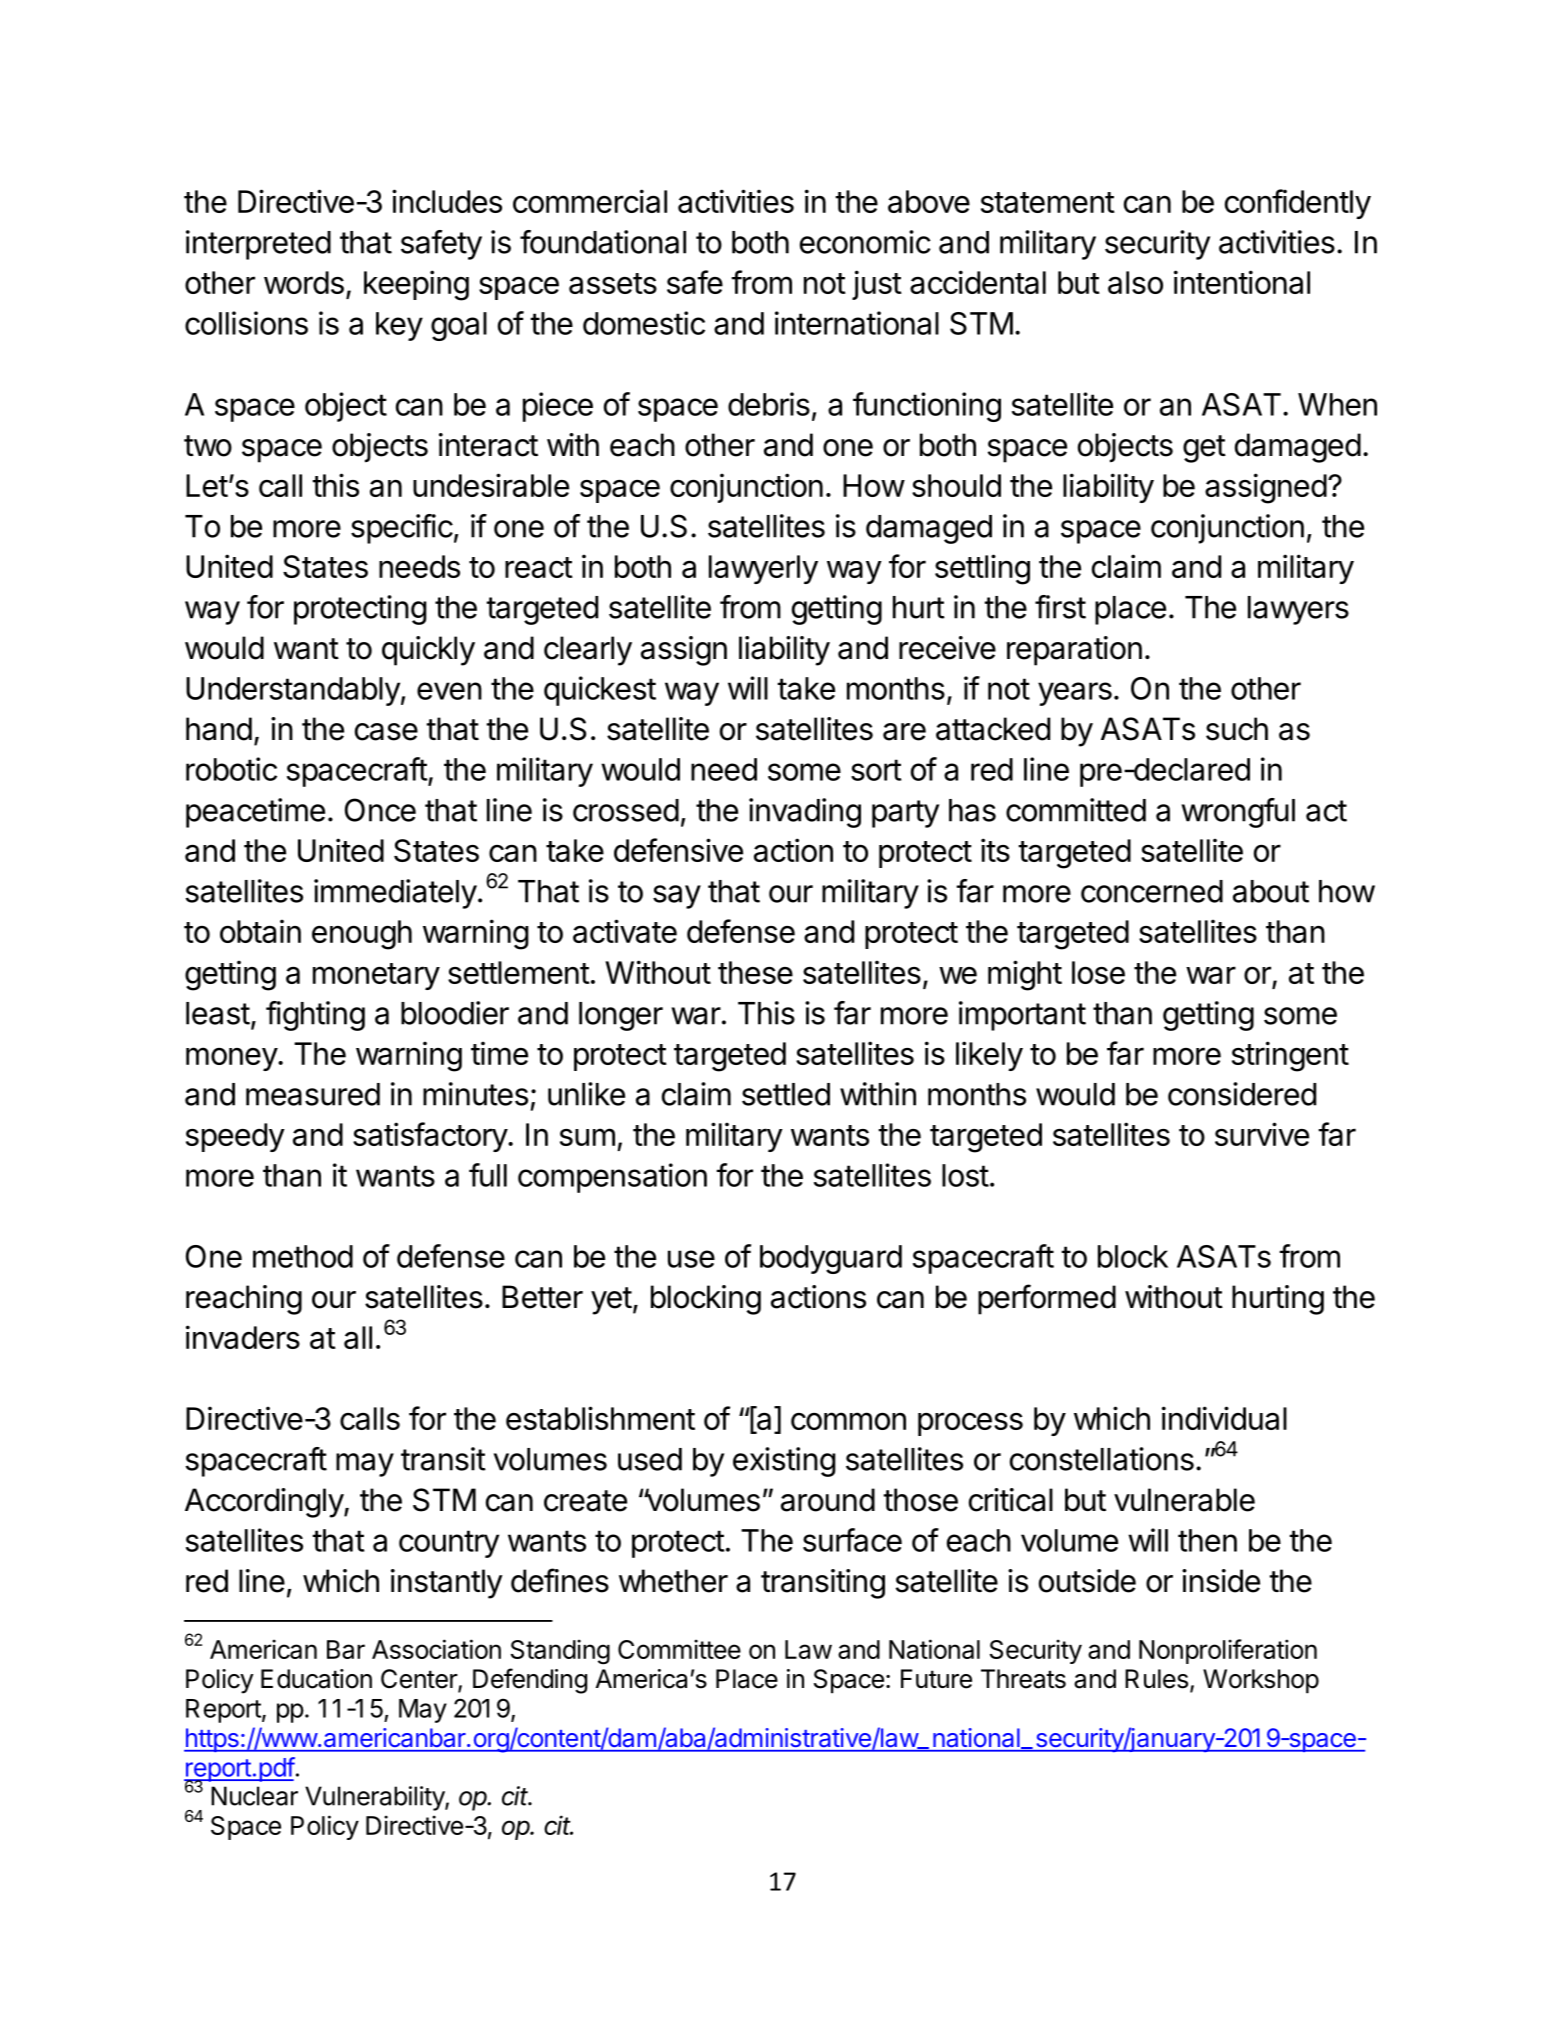  I want to click on Committee, so click(679, 1649).
